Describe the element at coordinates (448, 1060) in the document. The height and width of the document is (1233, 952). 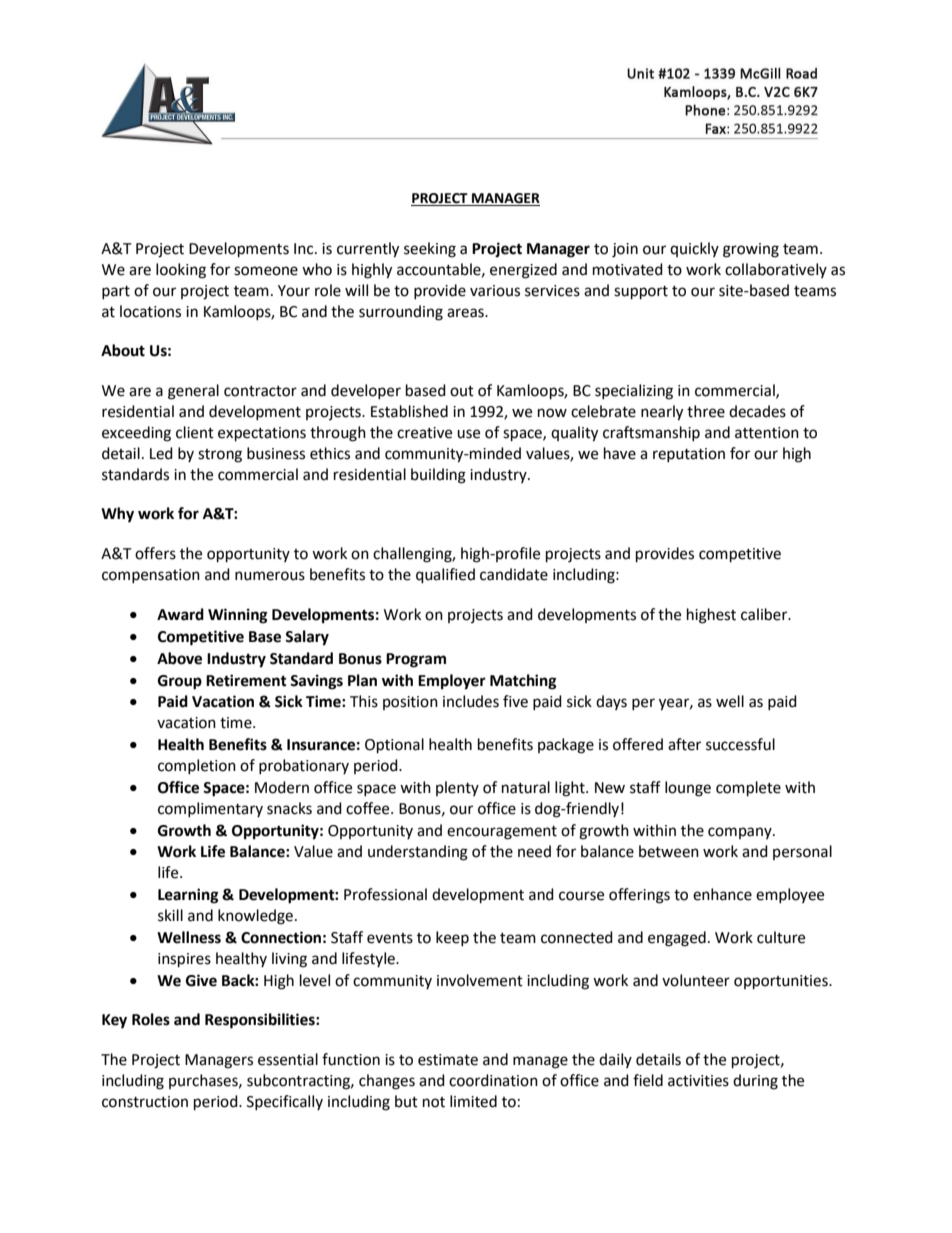
I see `estimate` at that location.
